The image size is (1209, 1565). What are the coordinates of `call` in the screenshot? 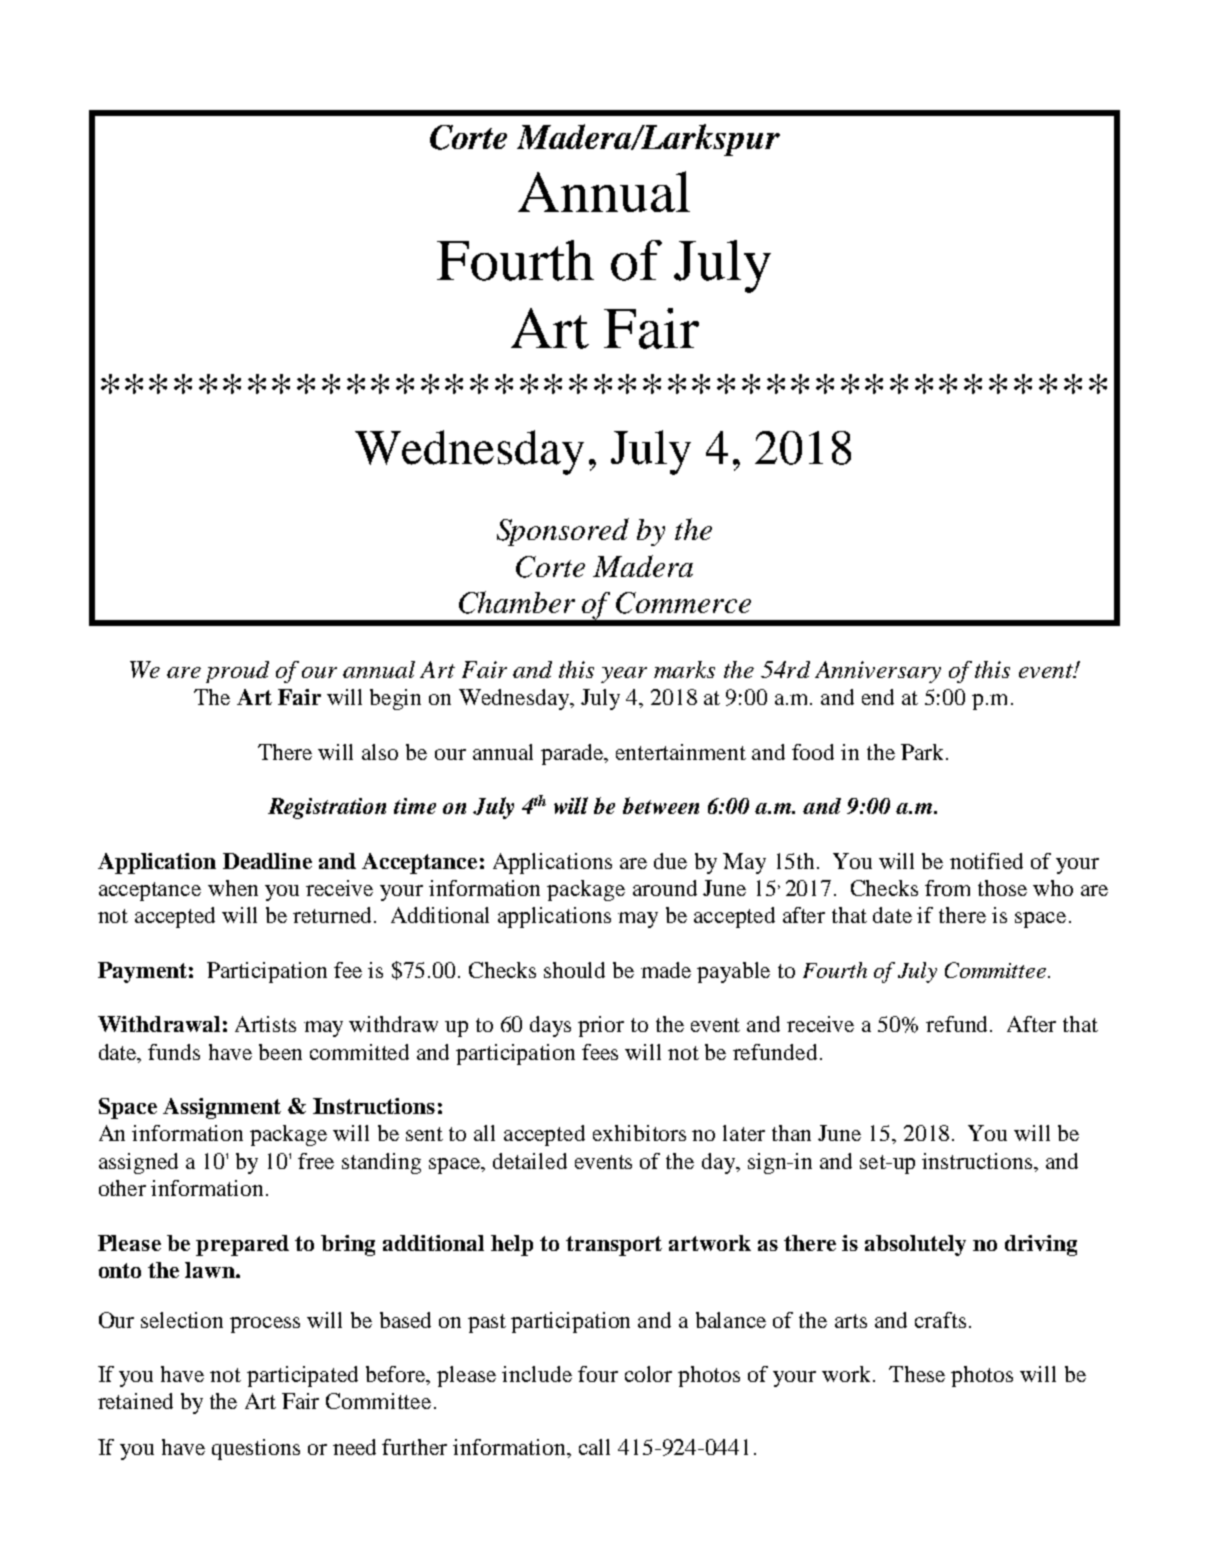 It's located at (594, 1447).
